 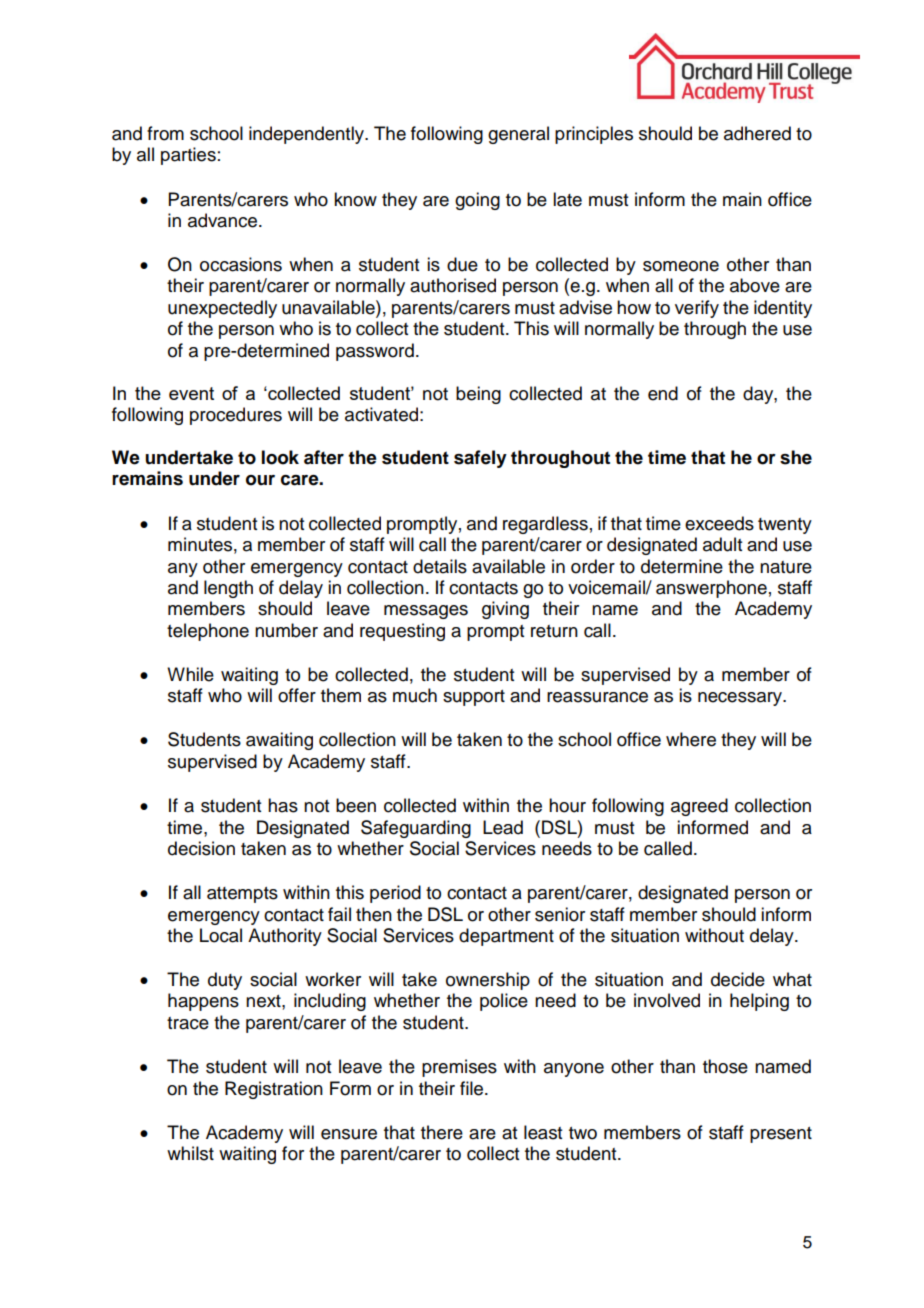 What do you see at coordinates (505, 610) in the image?
I see `giving` at bounding box center [505, 610].
